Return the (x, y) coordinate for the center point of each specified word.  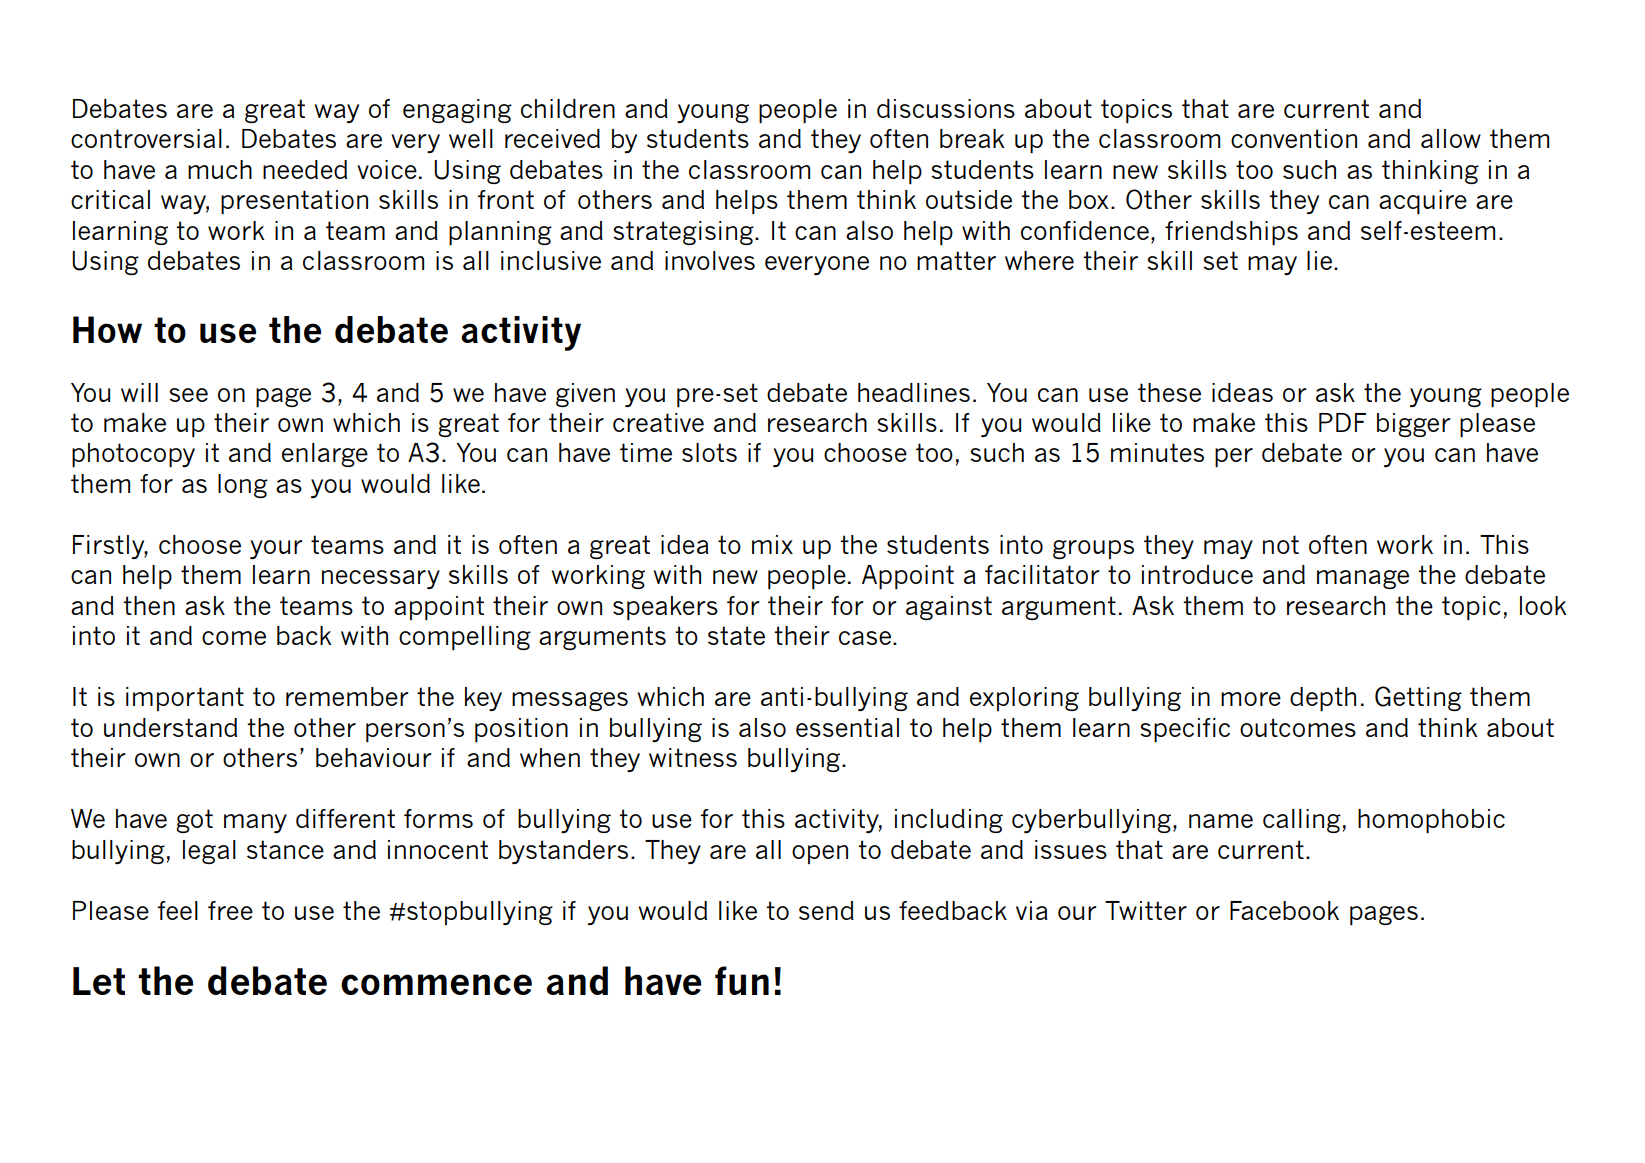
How (107, 329)
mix (772, 544)
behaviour (374, 757)
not (1281, 544)
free (230, 910)
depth (1323, 699)
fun (742, 980)
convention (1294, 138)
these (1169, 392)
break (972, 138)
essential (847, 727)
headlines (914, 392)
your (276, 549)
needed (305, 169)
